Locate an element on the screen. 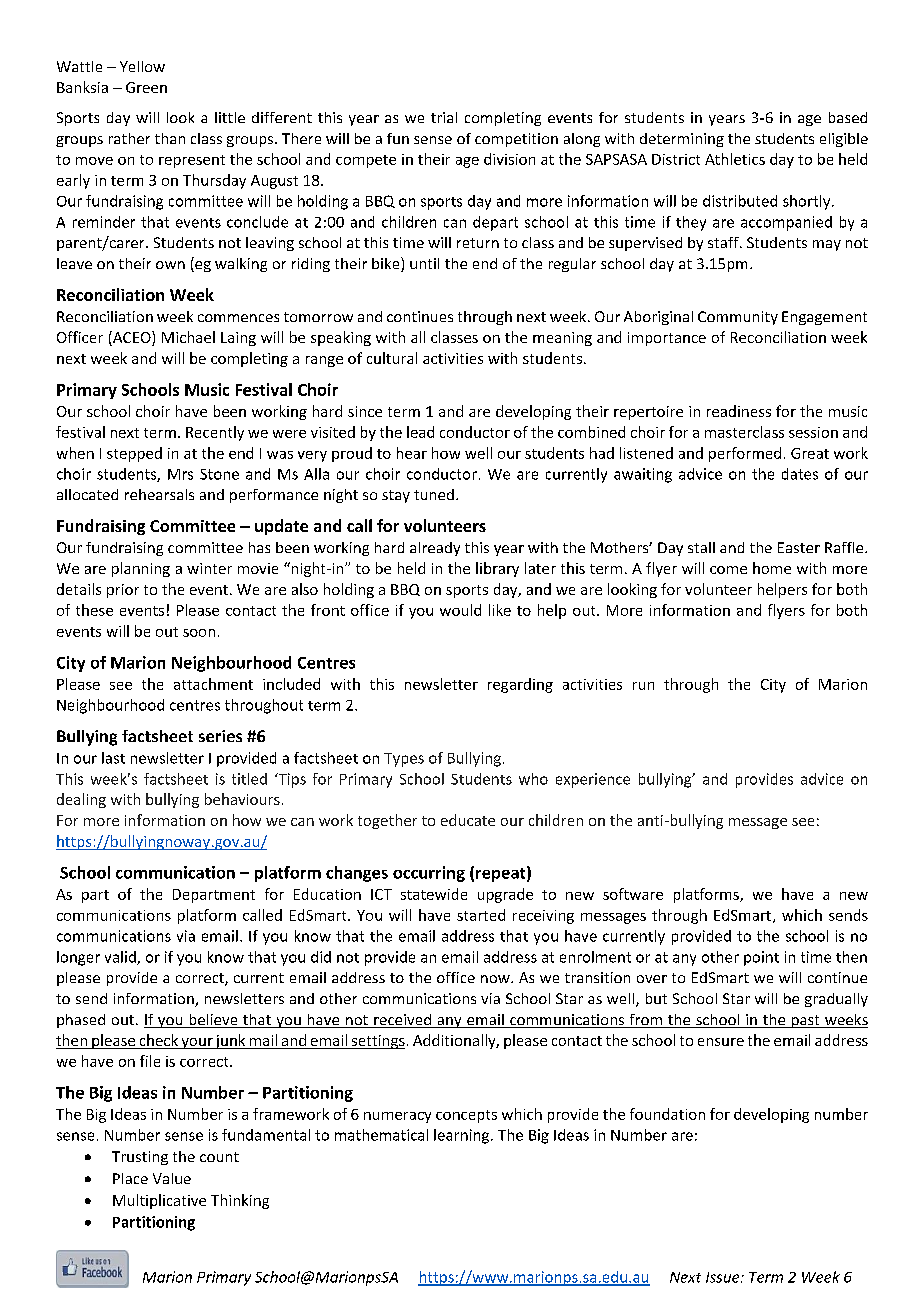 This screenshot has height=1308, width=924. Issue is located at coordinates (724, 1277).
